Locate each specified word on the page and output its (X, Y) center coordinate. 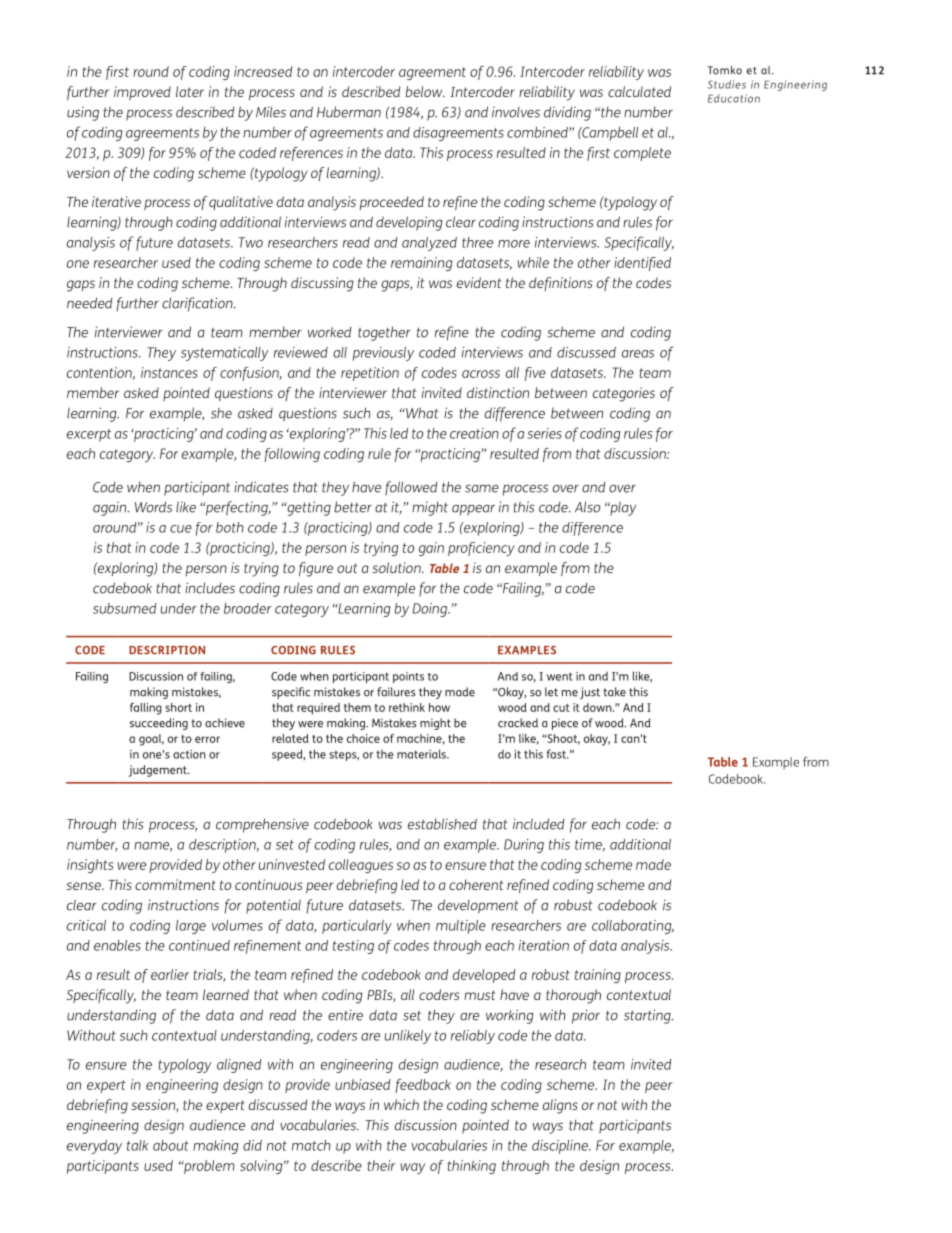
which (401, 1104)
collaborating (633, 926)
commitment (175, 884)
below (425, 91)
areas (638, 354)
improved (142, 93)
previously (383, 354)
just (590, 693)
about (171, 1145)
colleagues (361, 866)
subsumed (125, 608)
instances (169, 372)
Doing (431, 610)
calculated (639, 91)
